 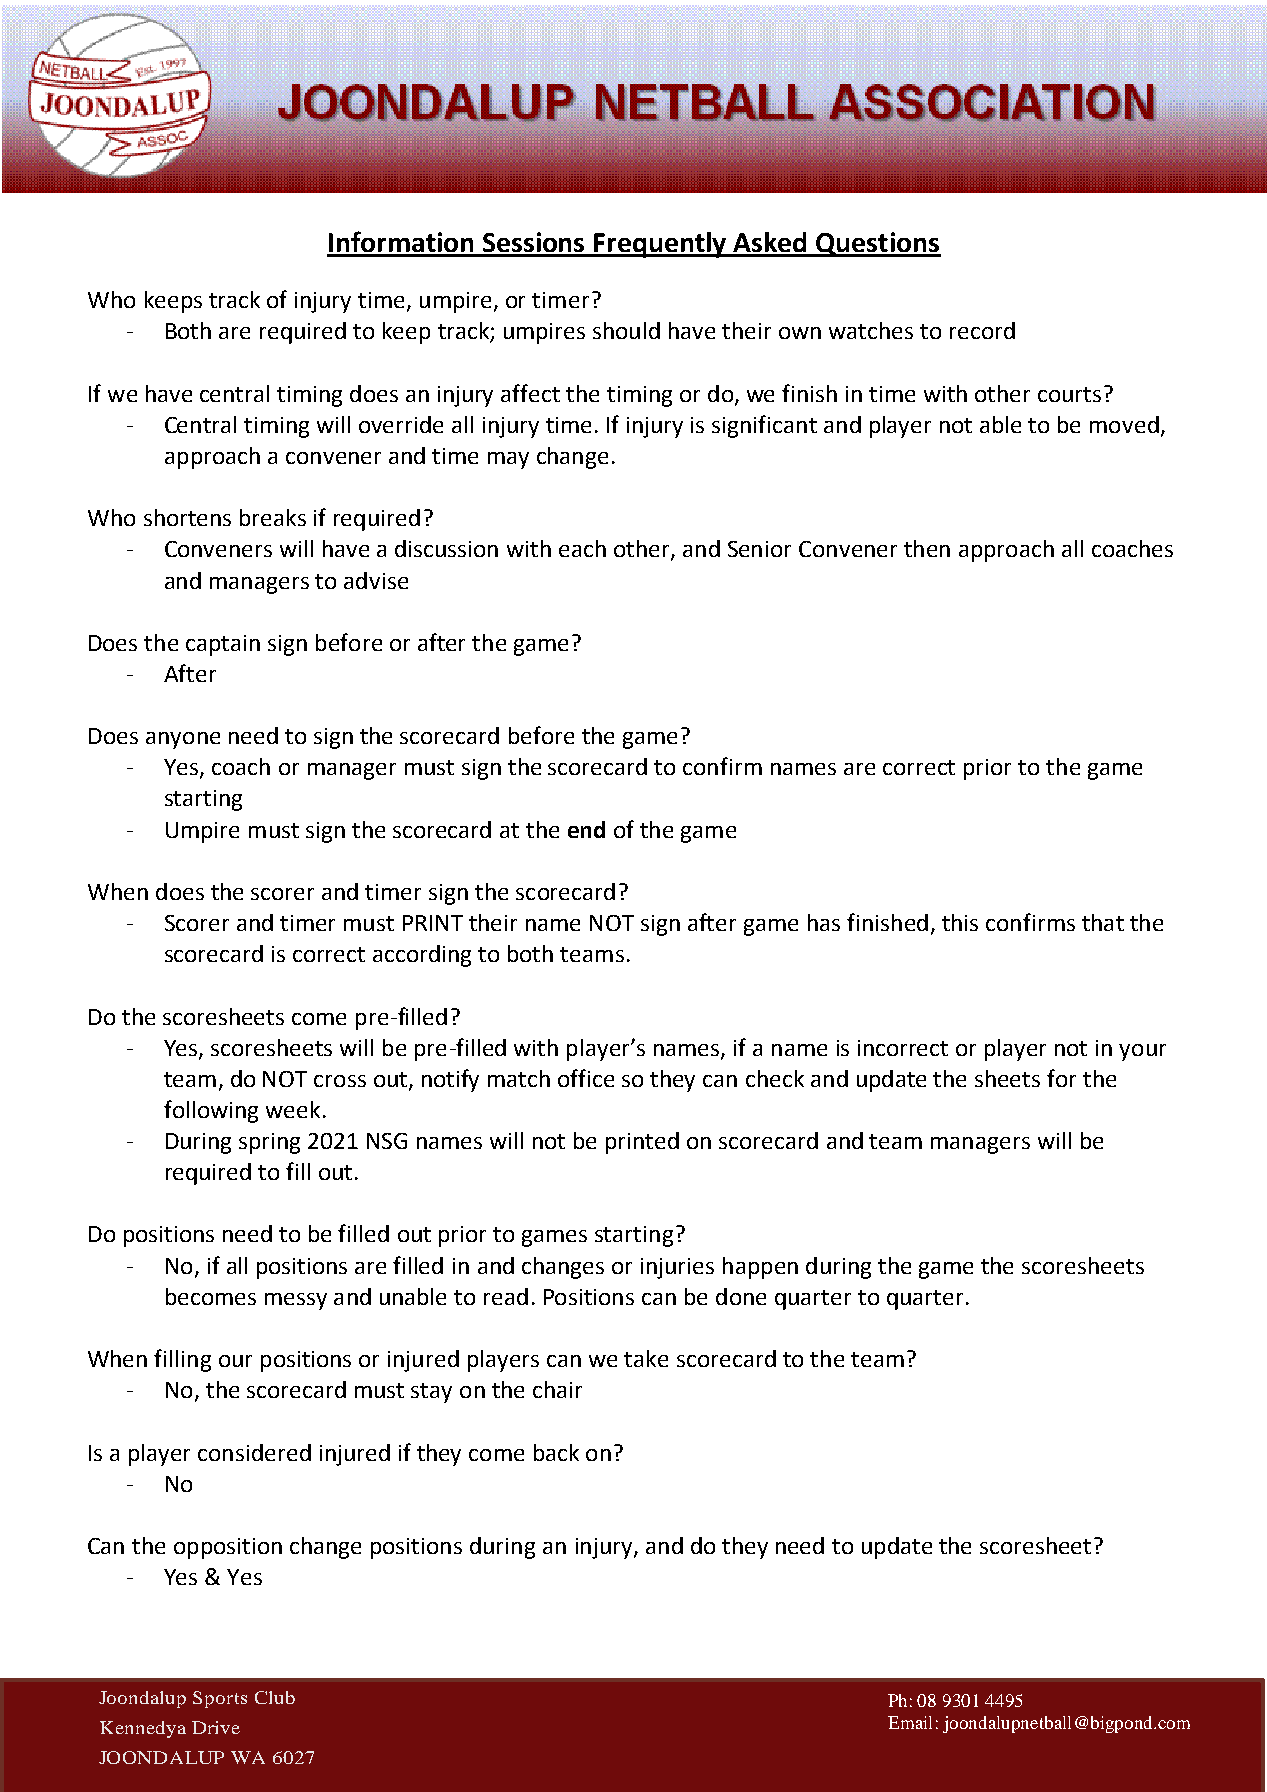 I want to click on according, so click(x=422, y=956).
